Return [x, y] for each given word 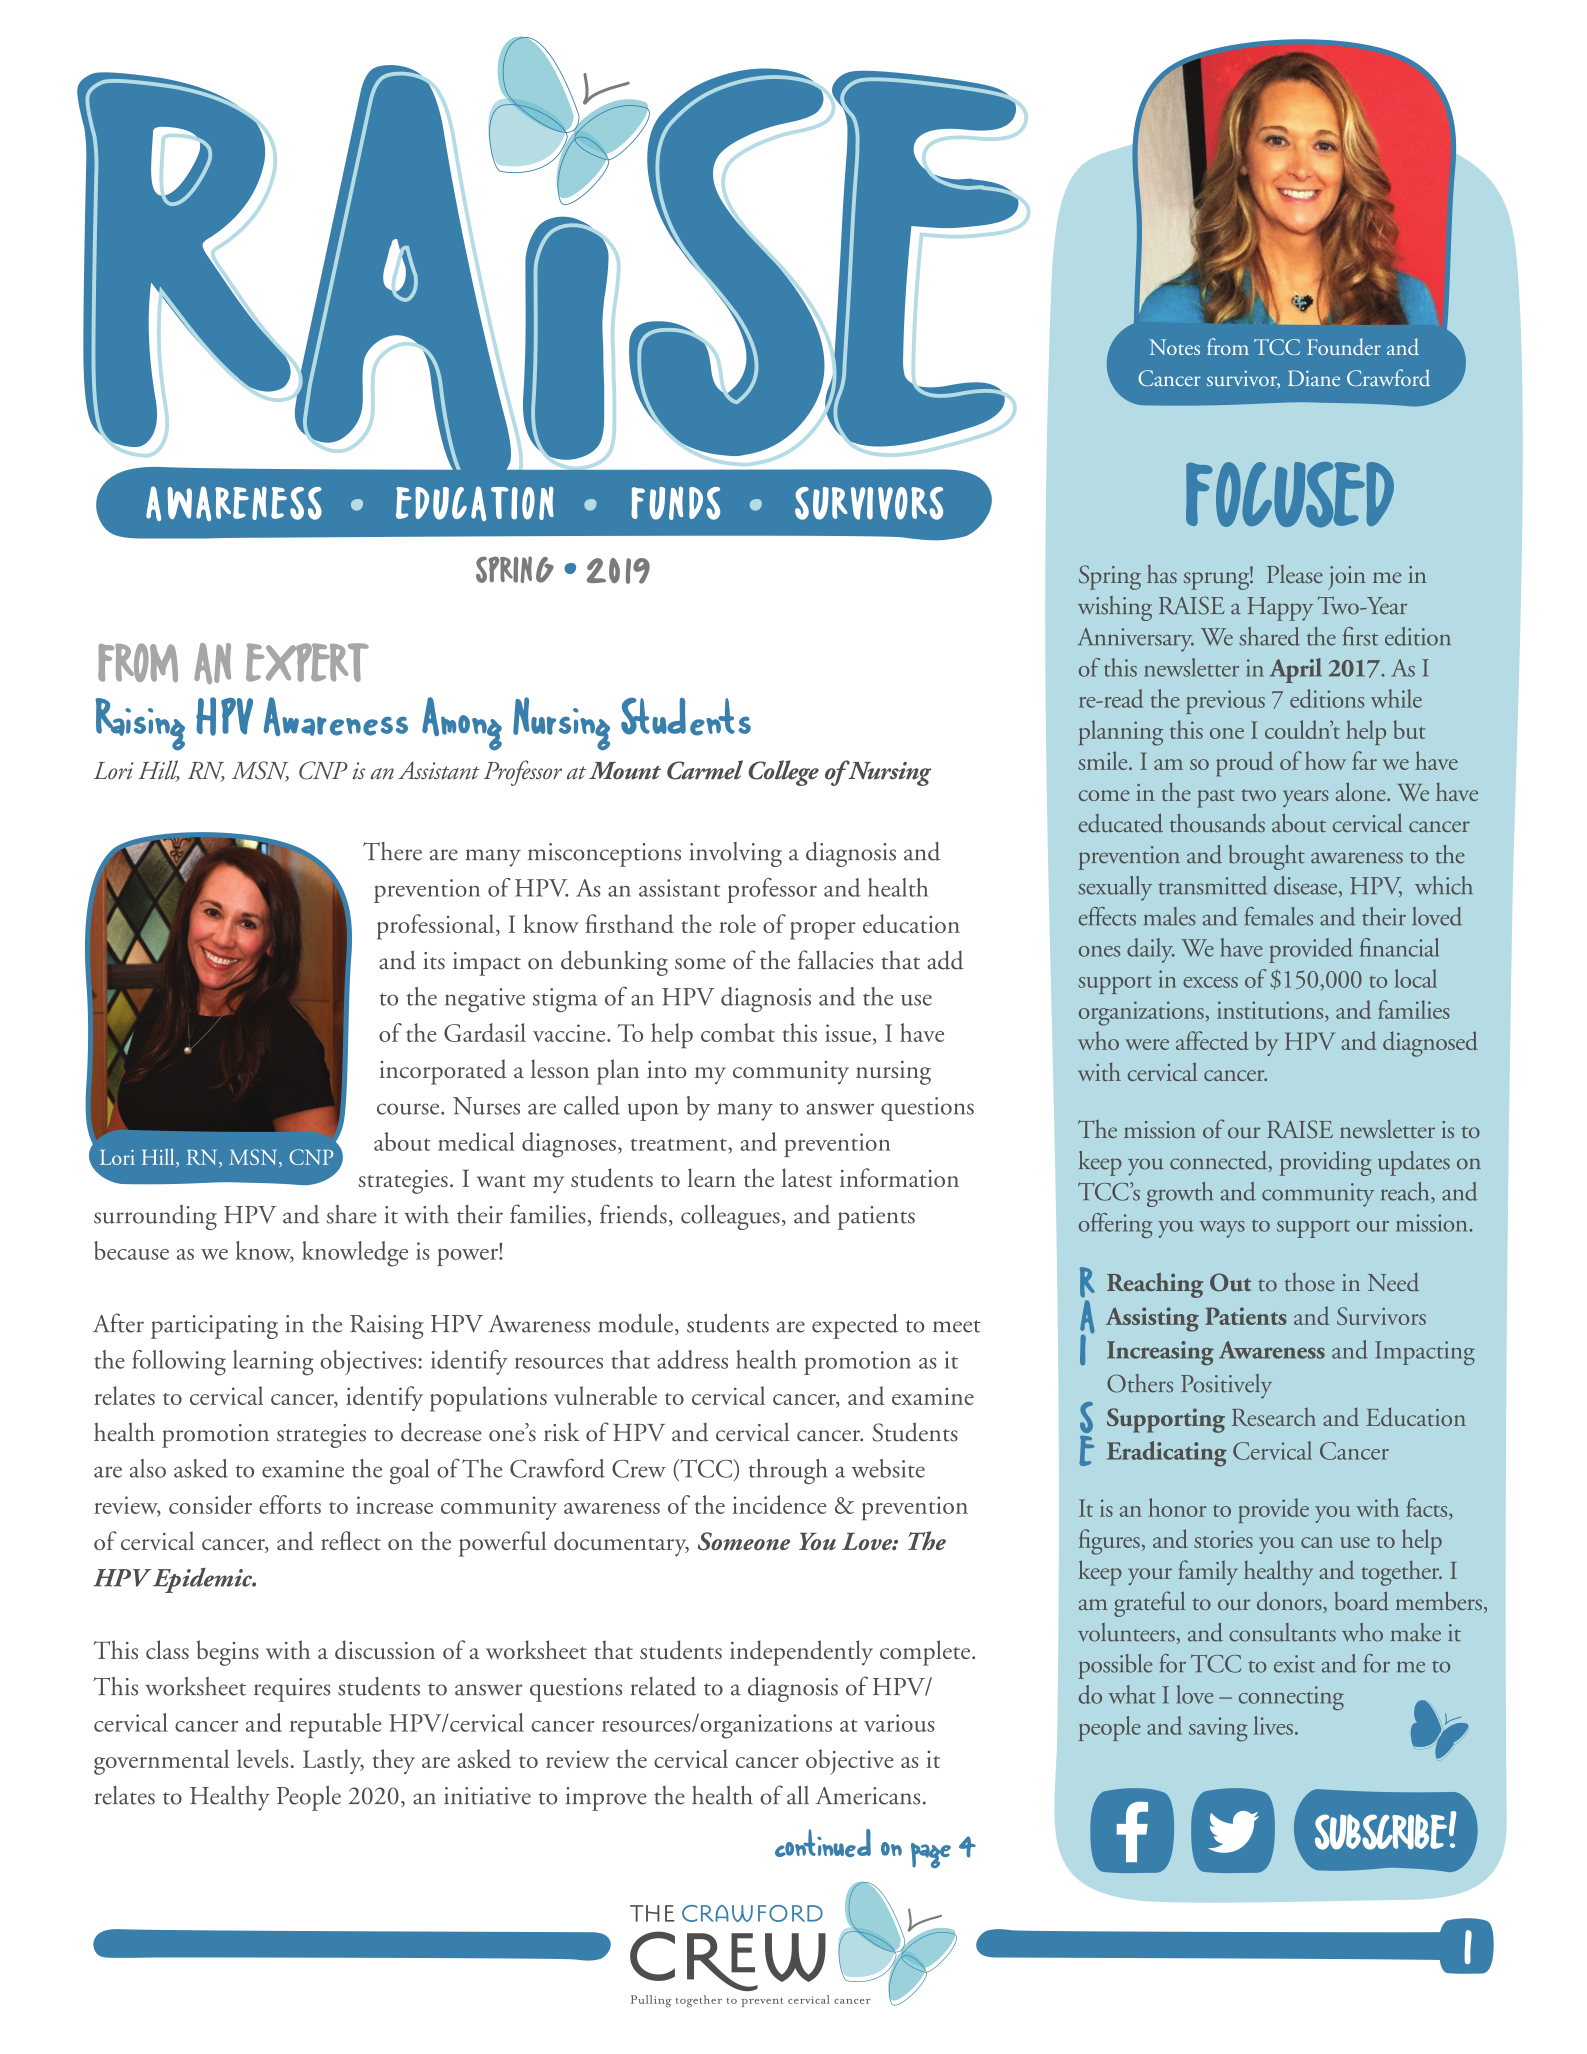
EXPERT [307, 662]
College [783, 773]
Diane [1314, 378]
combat [738, 1032]
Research [1274, 1416]
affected [1212, 1040]
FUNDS [675, 503]
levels [262, 1758]
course [409, 1109]
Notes [1174, 347]
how [1325, 760]
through [788, 1471]
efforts [290, 1504]
